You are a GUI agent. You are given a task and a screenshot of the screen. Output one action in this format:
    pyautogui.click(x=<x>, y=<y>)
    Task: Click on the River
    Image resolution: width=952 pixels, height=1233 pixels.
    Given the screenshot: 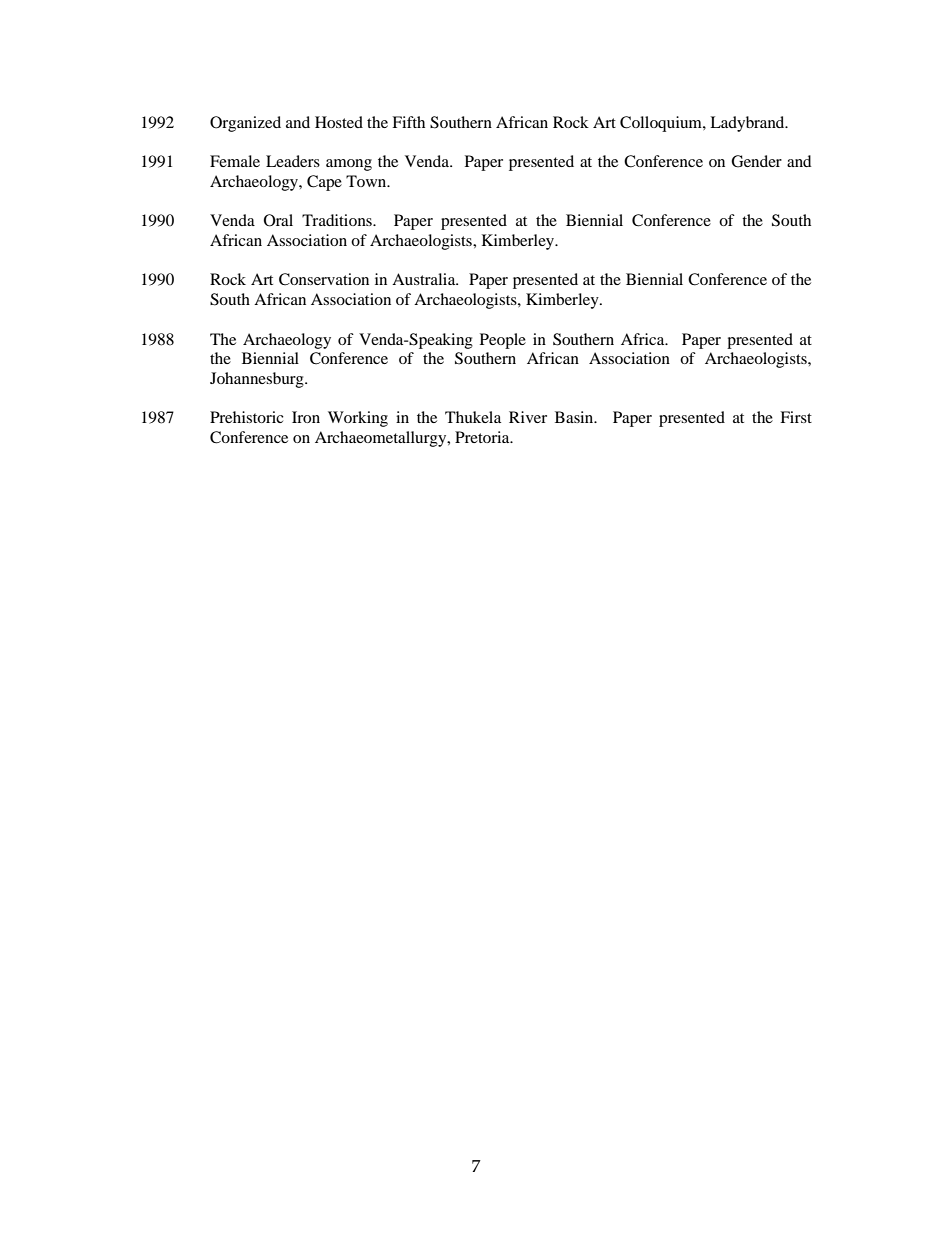 What is the action you would take?
    pyautogui.click(x=528, y=417)
